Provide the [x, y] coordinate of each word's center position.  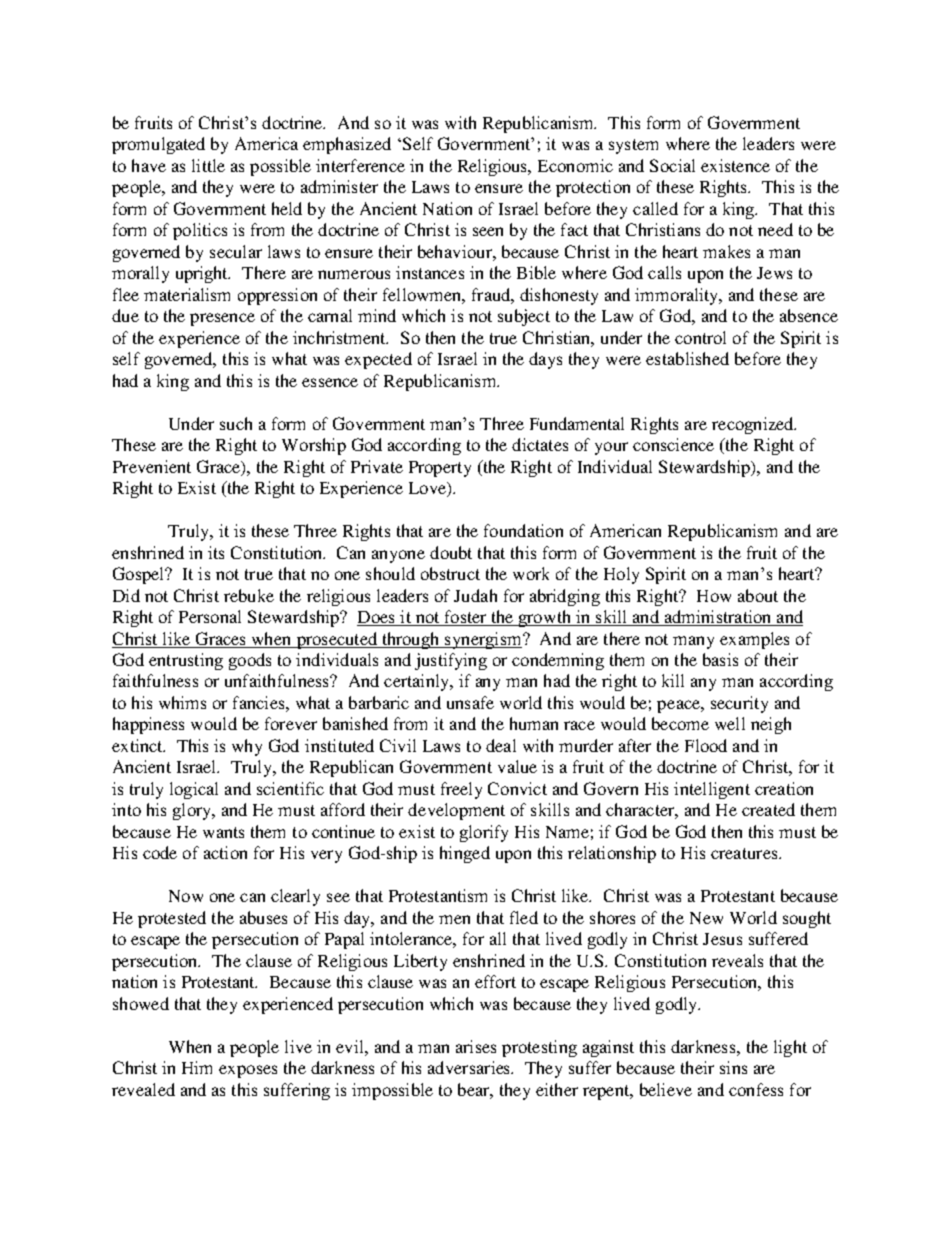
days [545, 360]
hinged [465, 854]
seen [488, 231]
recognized [754, 425]
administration [718, 618]
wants [223, 832]
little [208, 165]
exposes [248, 1071]
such [236, 423]
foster [465, 618]
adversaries [470, 1067]
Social [672, 165]
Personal [210, 616]
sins [733, 1067]
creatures [745, 853]
